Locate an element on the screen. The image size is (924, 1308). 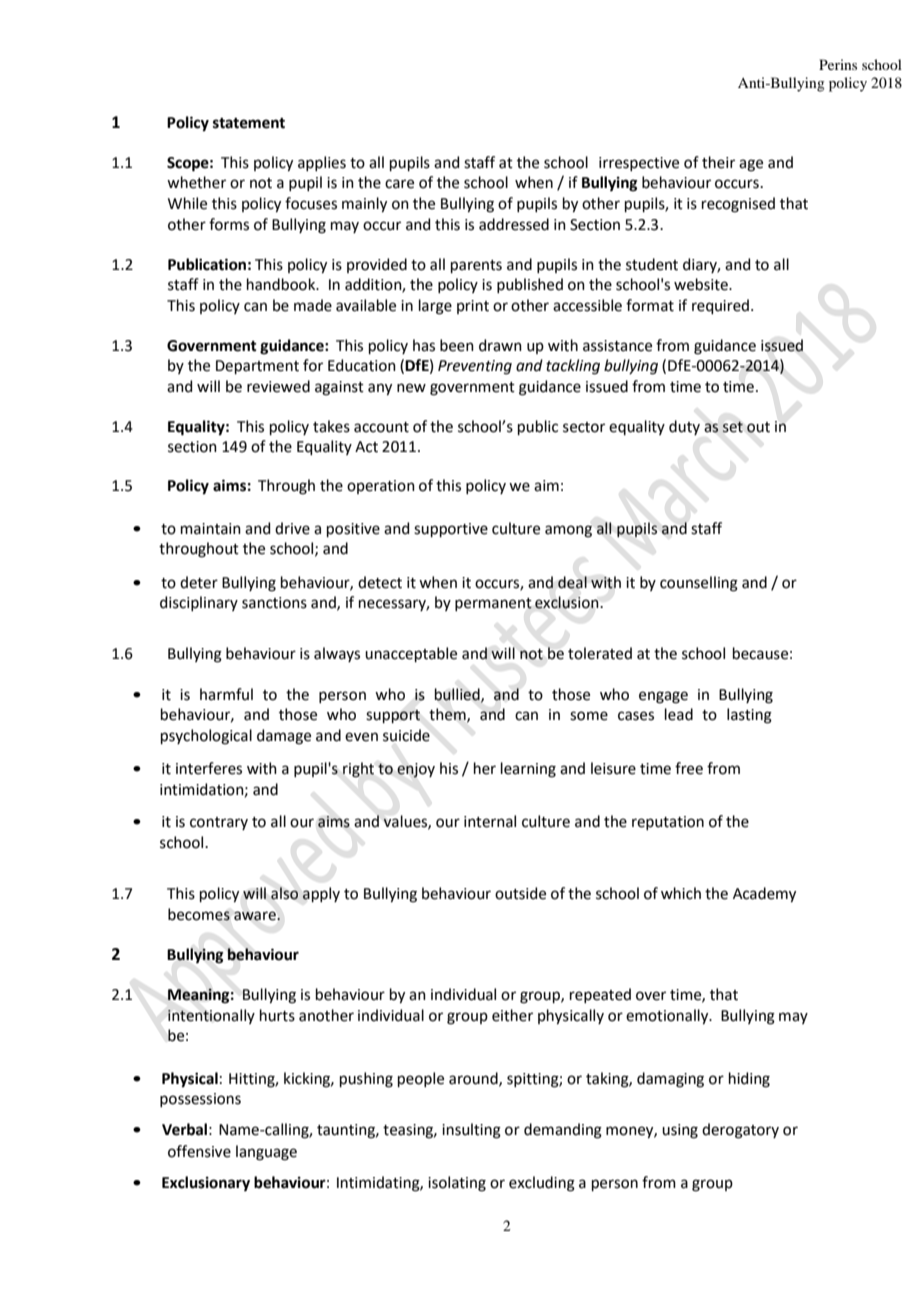
statement is located at coordinates (249, 123).
